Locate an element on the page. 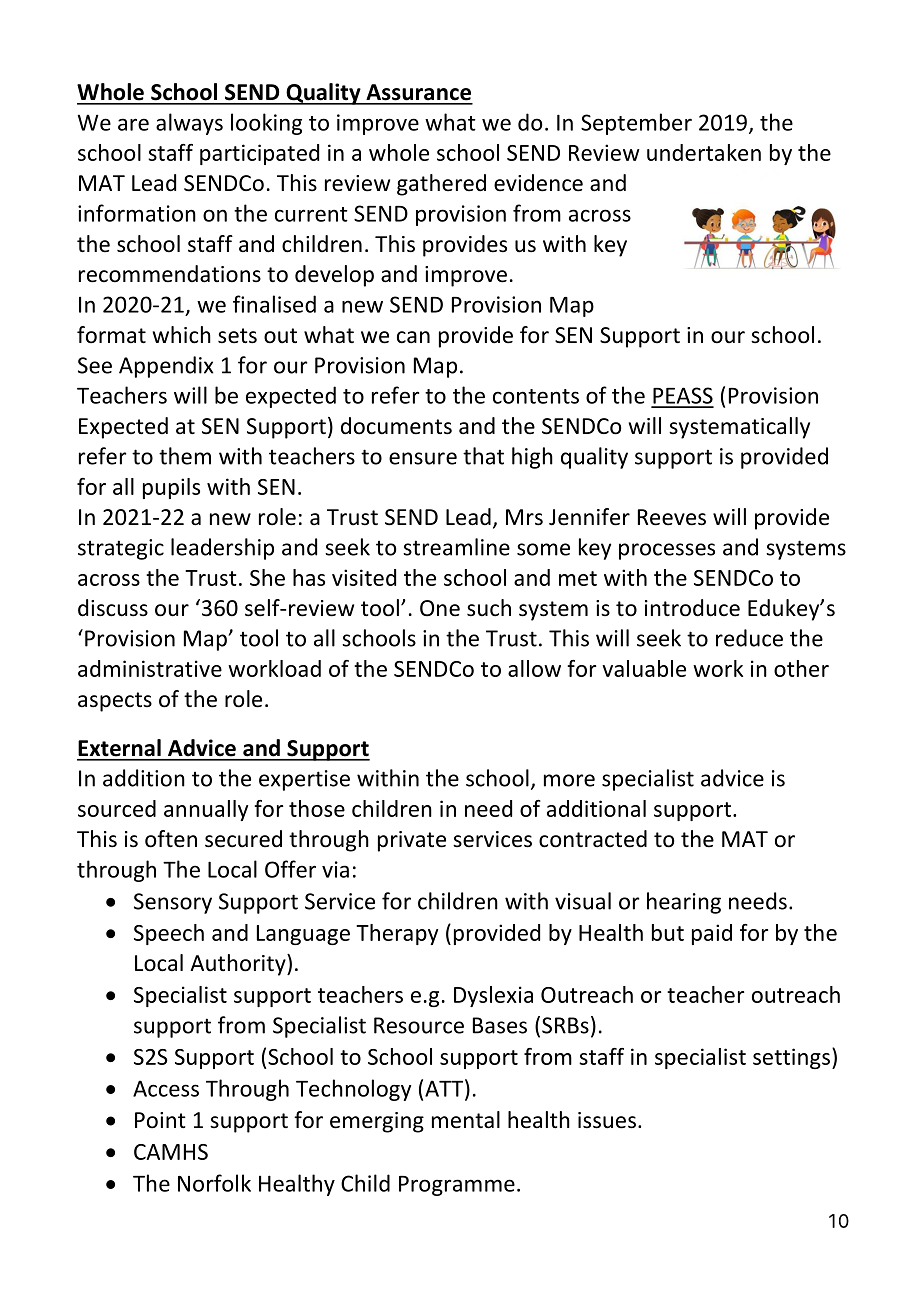  private is located at coordinates (412, 841).
